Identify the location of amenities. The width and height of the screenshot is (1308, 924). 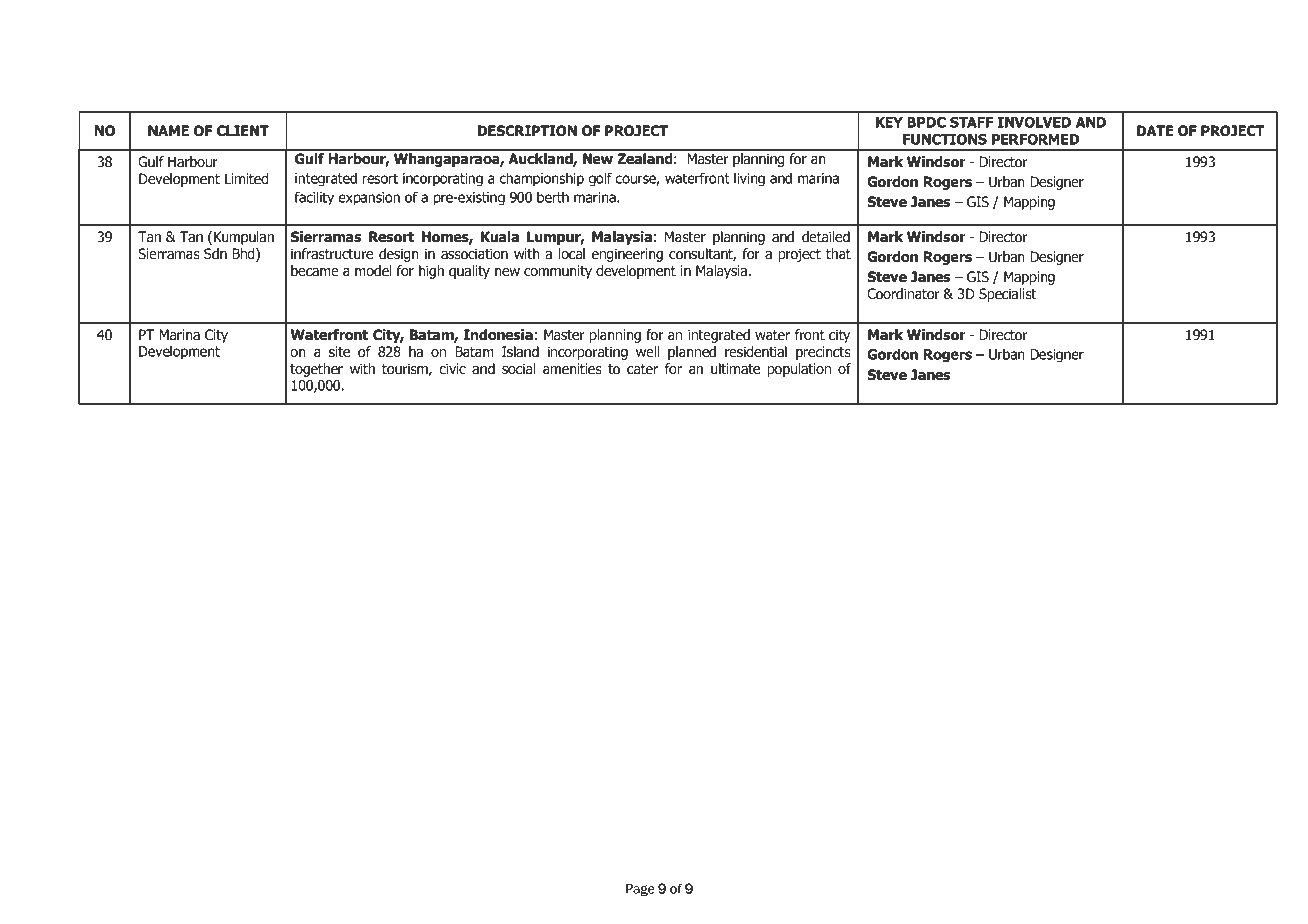
(572, 369).
